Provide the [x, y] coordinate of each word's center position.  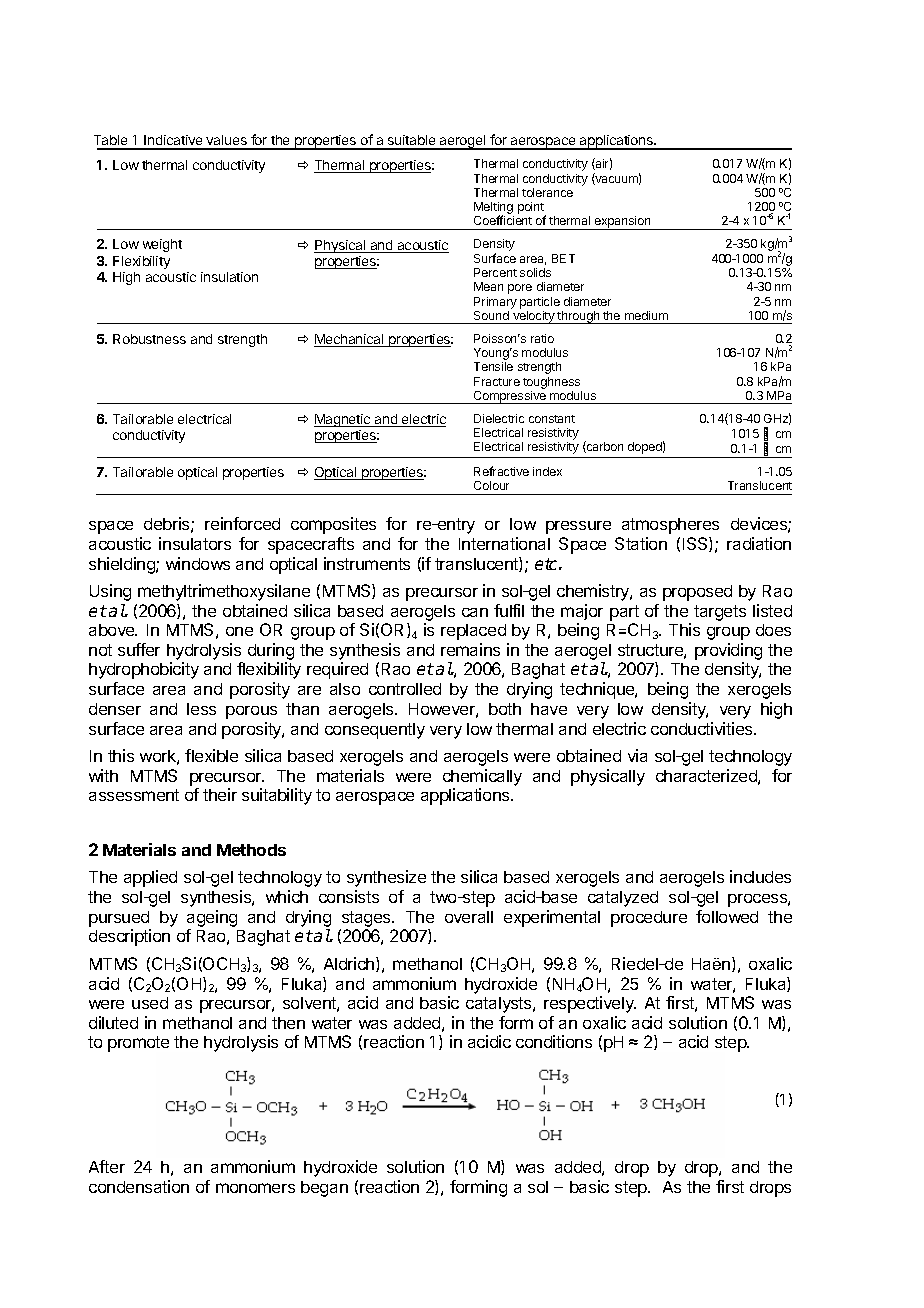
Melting [494, 209]
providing [728, 653]
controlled [405, 689]
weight [162, 245]
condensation [139, 1186]
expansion [622, 223]
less [201, 709]
